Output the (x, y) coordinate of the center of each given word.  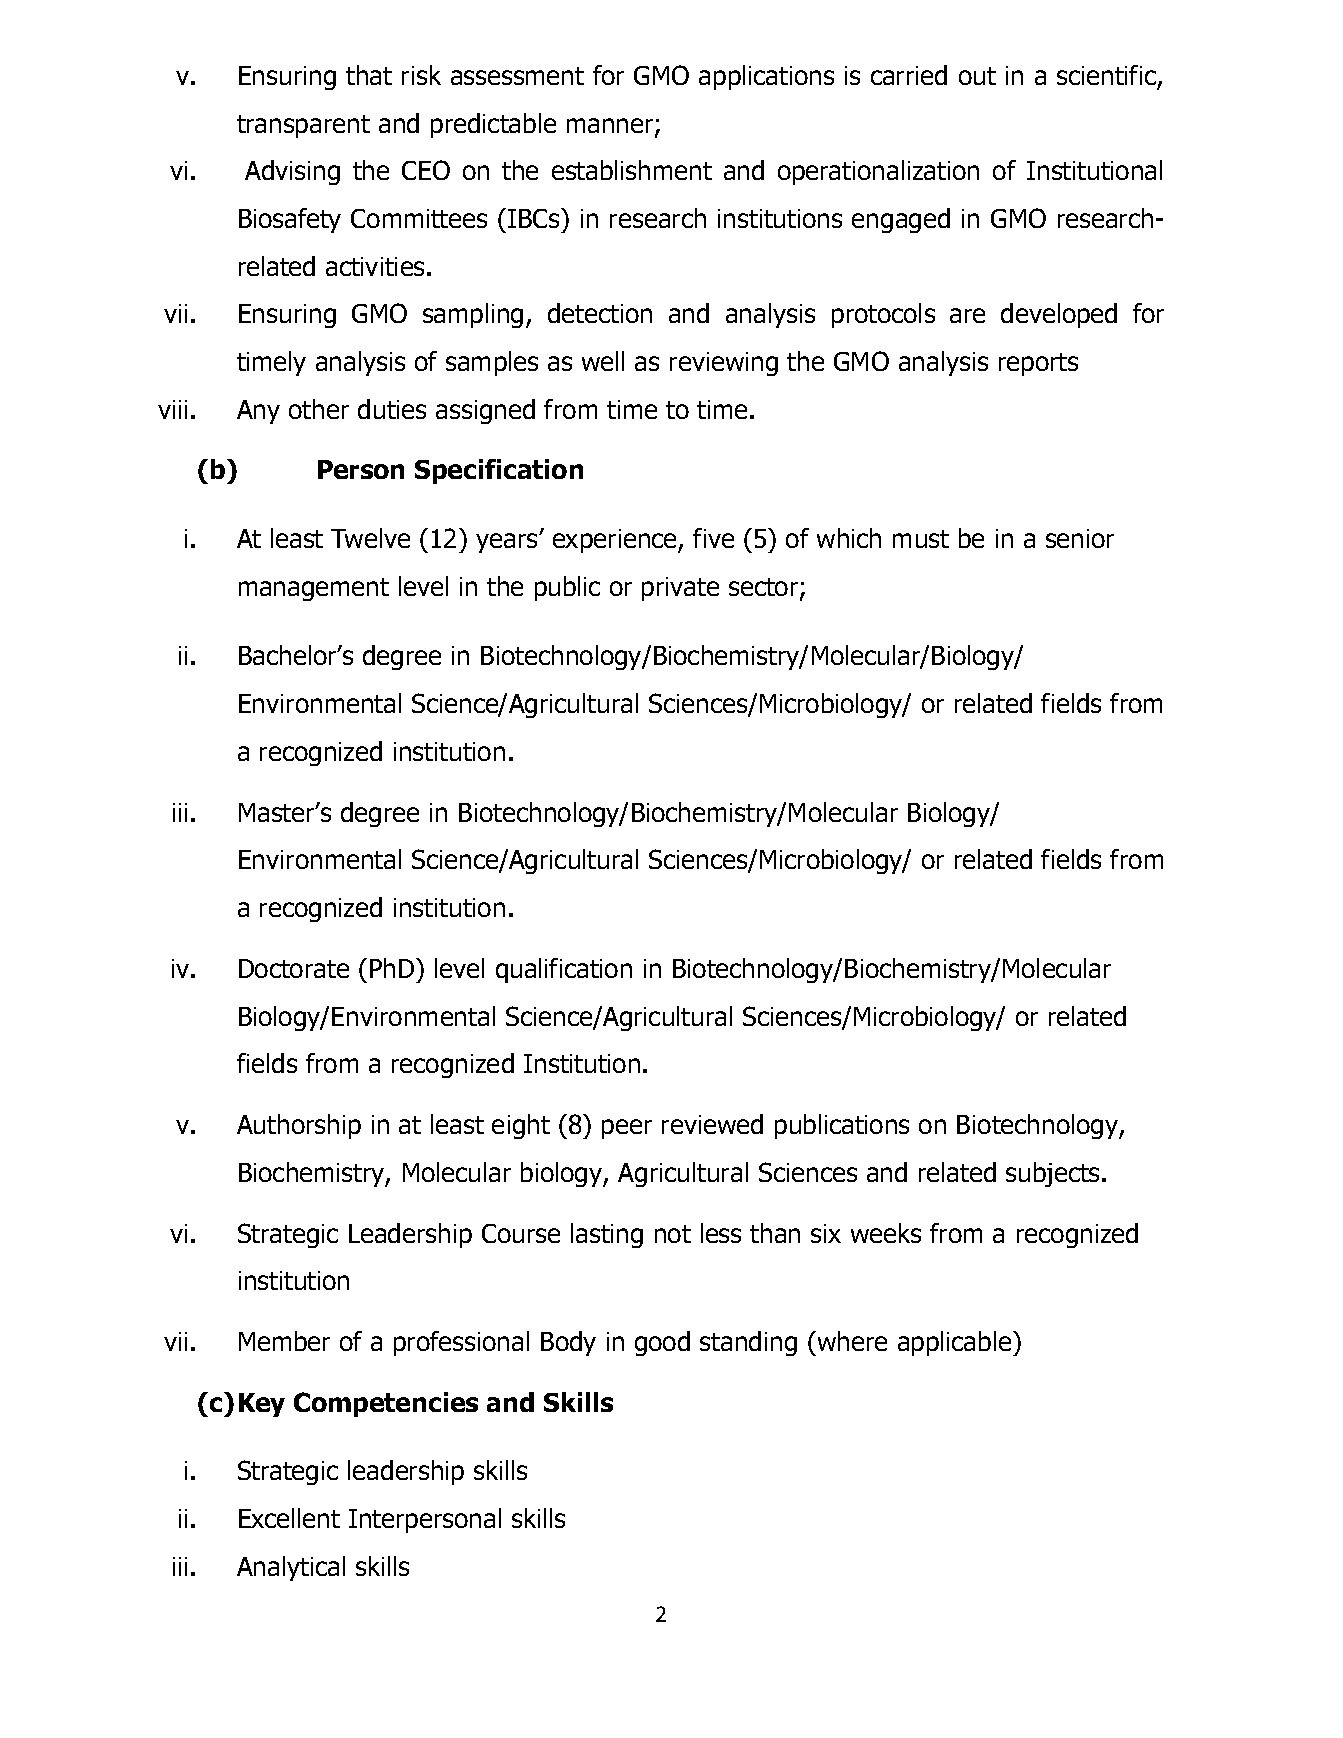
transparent (303, 126)
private (680, 589)
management (314, 589)
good (662, 1343)
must (921, 539)
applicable (956, 1343)
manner (611, 127)
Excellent (289, 1518)
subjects (1054, 1174)
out (977, 76)
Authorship (299, 1126)
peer (627, 1129)
